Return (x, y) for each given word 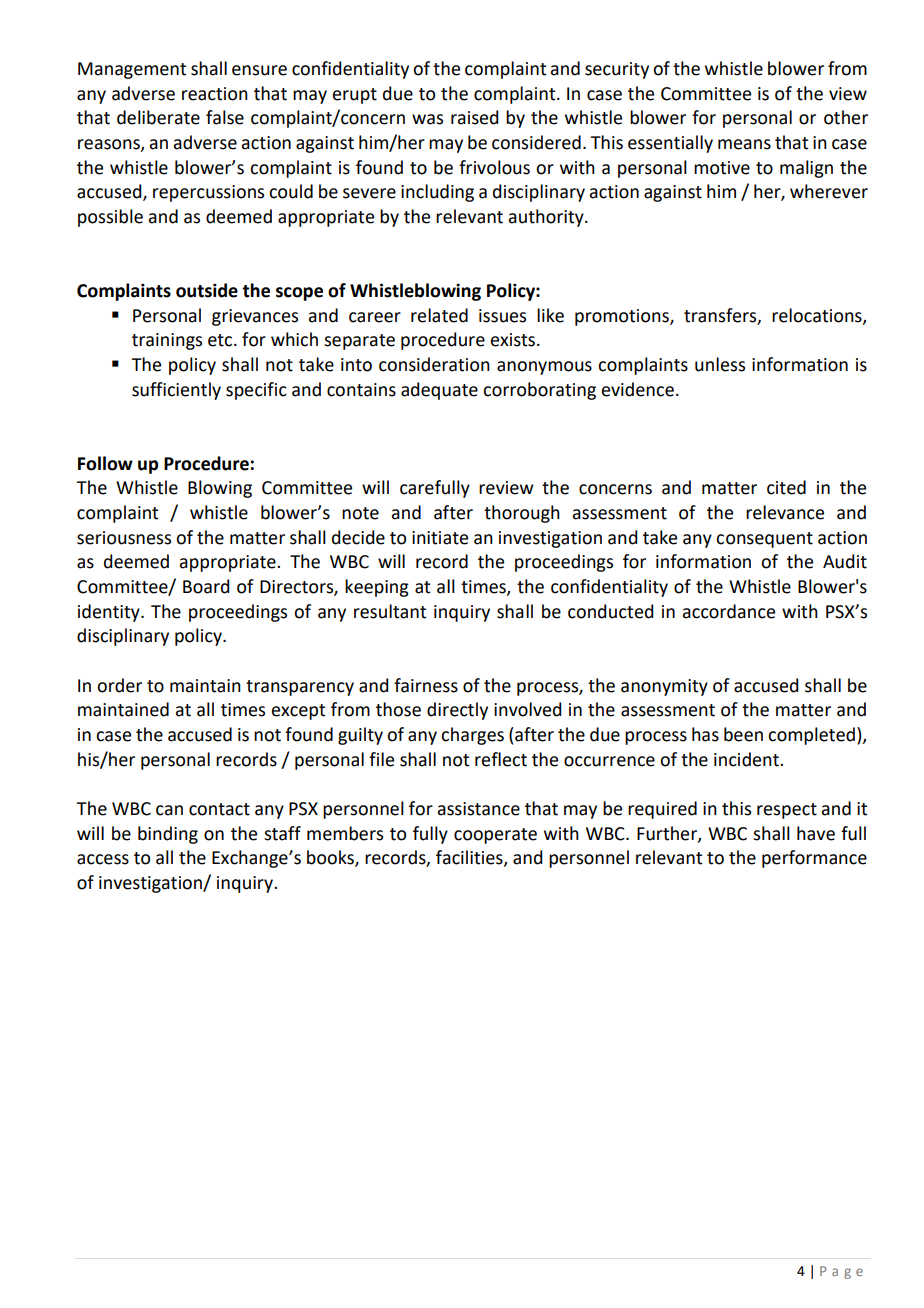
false (225, 117)
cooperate (495, 836)
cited (786, 487)
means (744, 144)
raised (475, 117)
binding (168, 835)
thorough (522, 514)
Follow (105, 463)
